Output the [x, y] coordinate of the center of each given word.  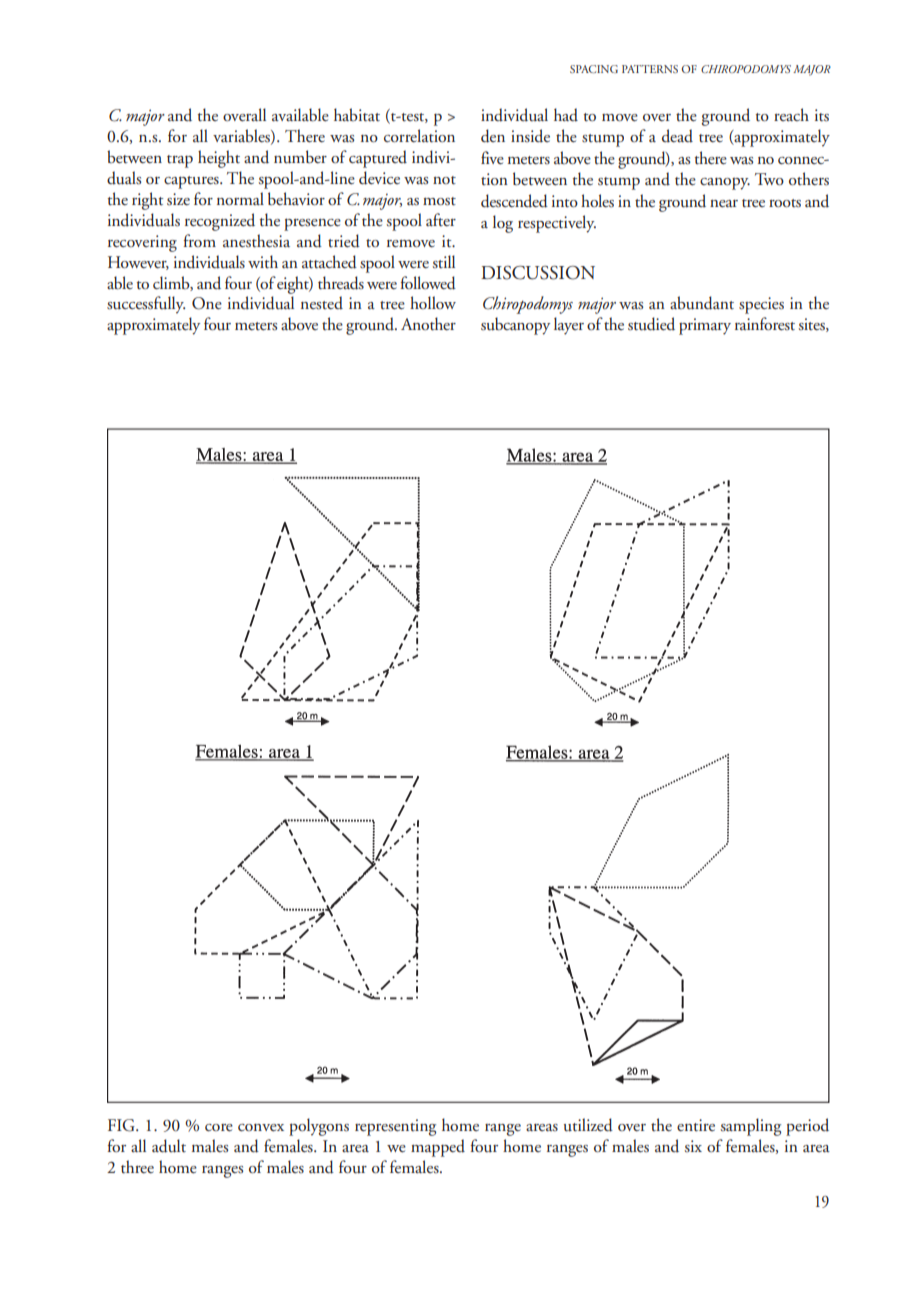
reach [791, 114]
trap [180, 161]
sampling [751, 1127]
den [493, 136]
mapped [438, 1148]
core [219, 1128]
